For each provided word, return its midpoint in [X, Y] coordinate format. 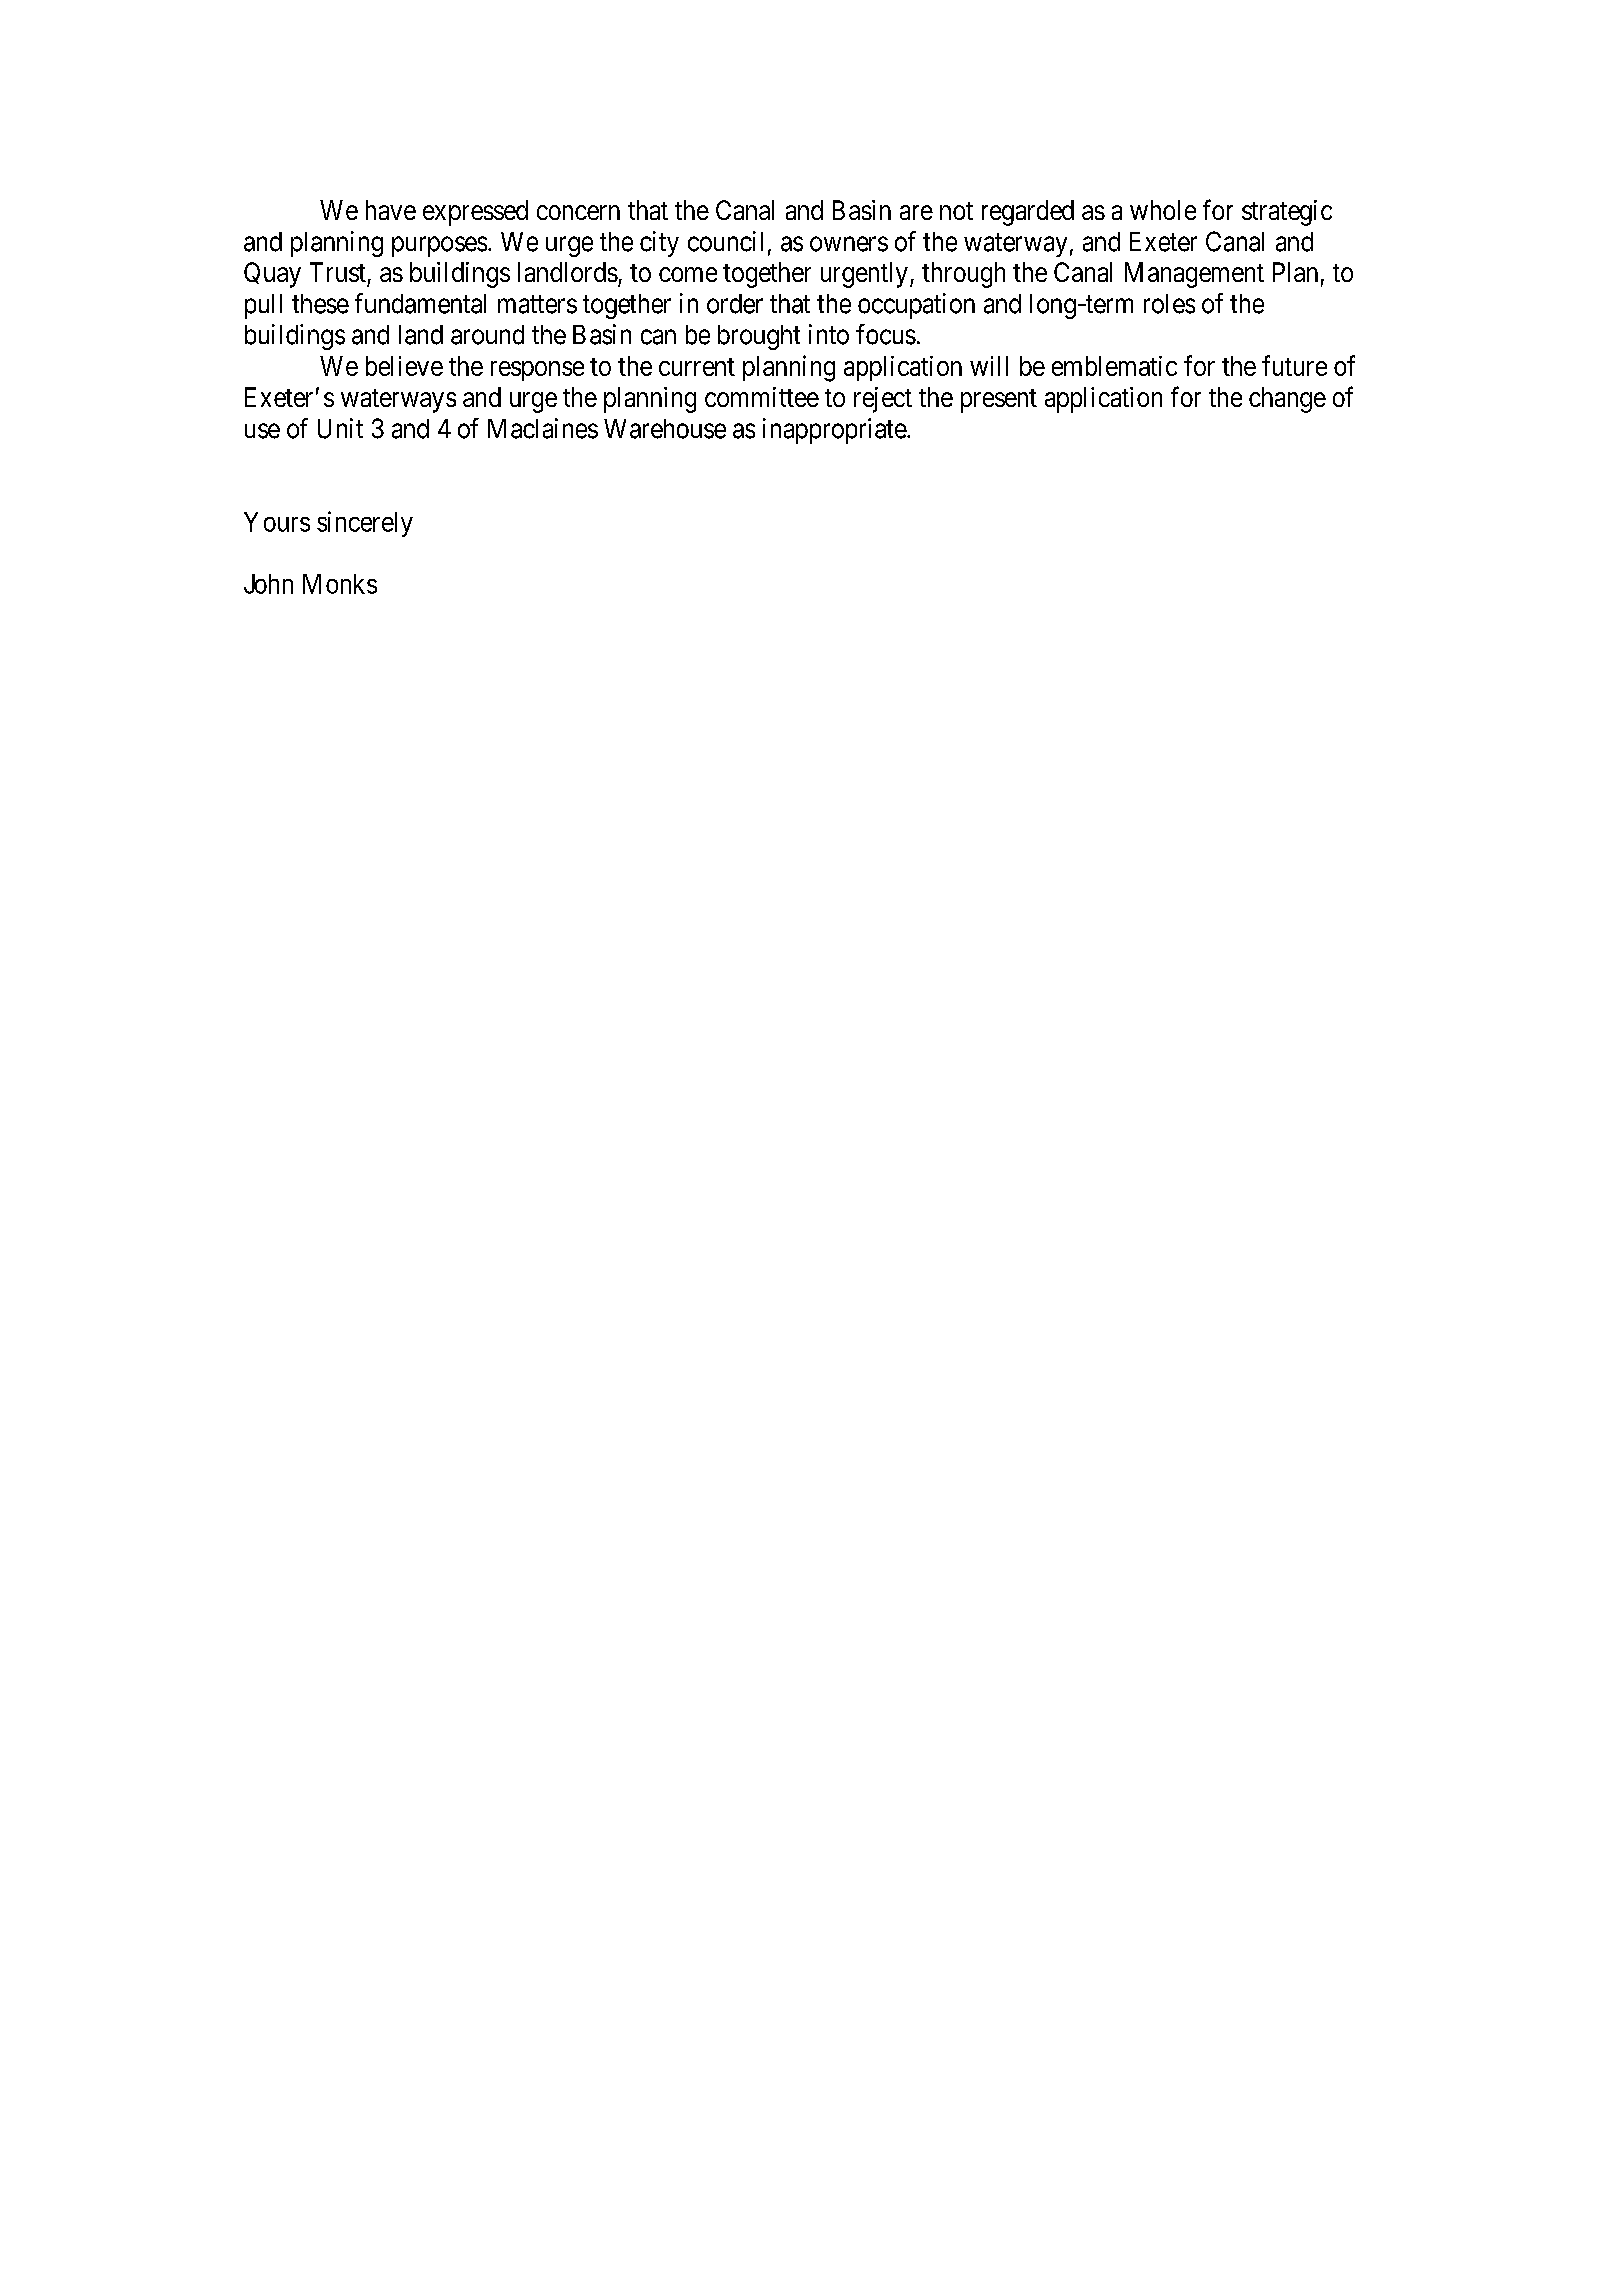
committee [762, 397]
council [725, 241]
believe [404, 366]
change [1287, 400]
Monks [340, 584]
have [391, 210]
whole [1163, 210]
